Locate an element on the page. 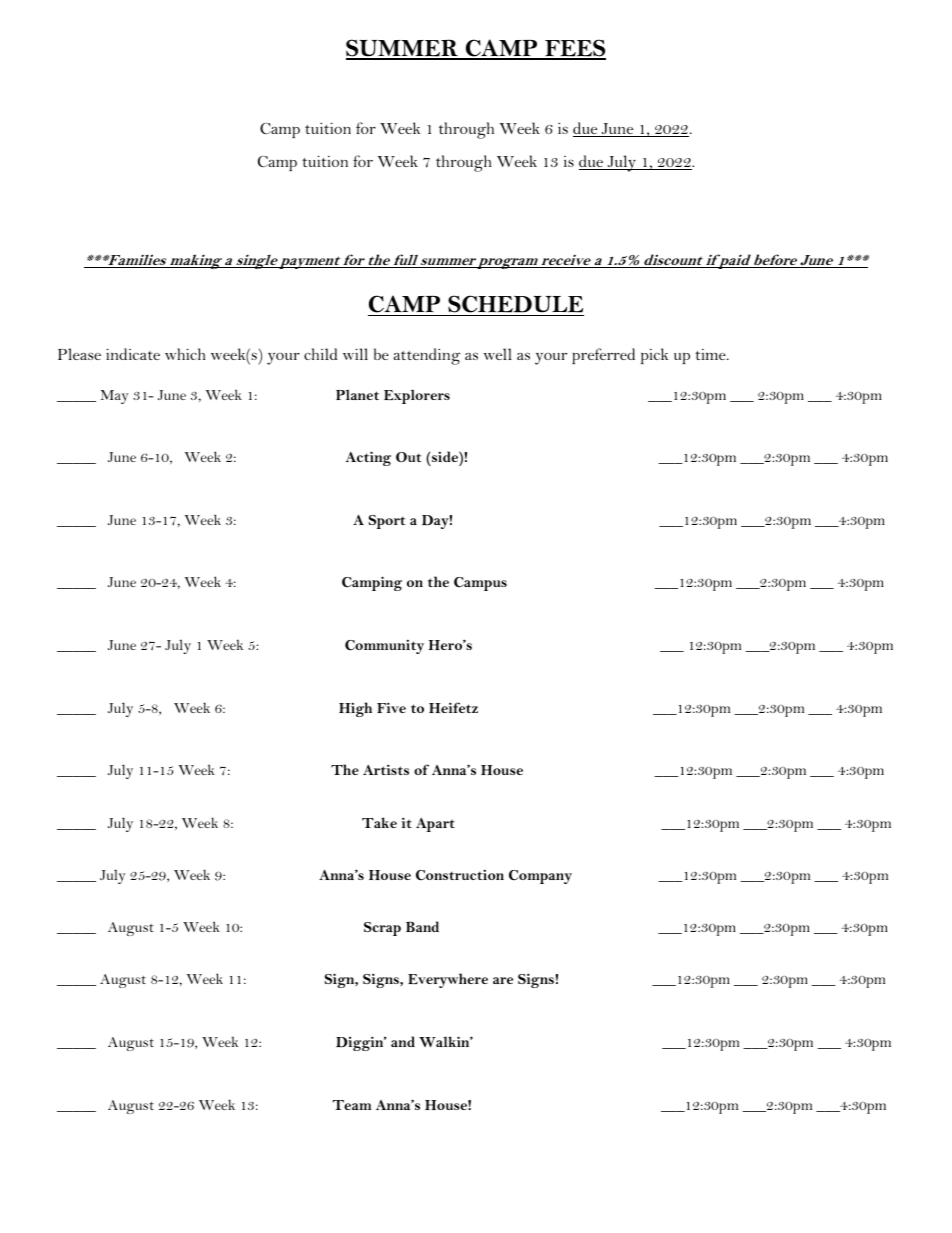  Construction is located at coordinates (460, 874).
